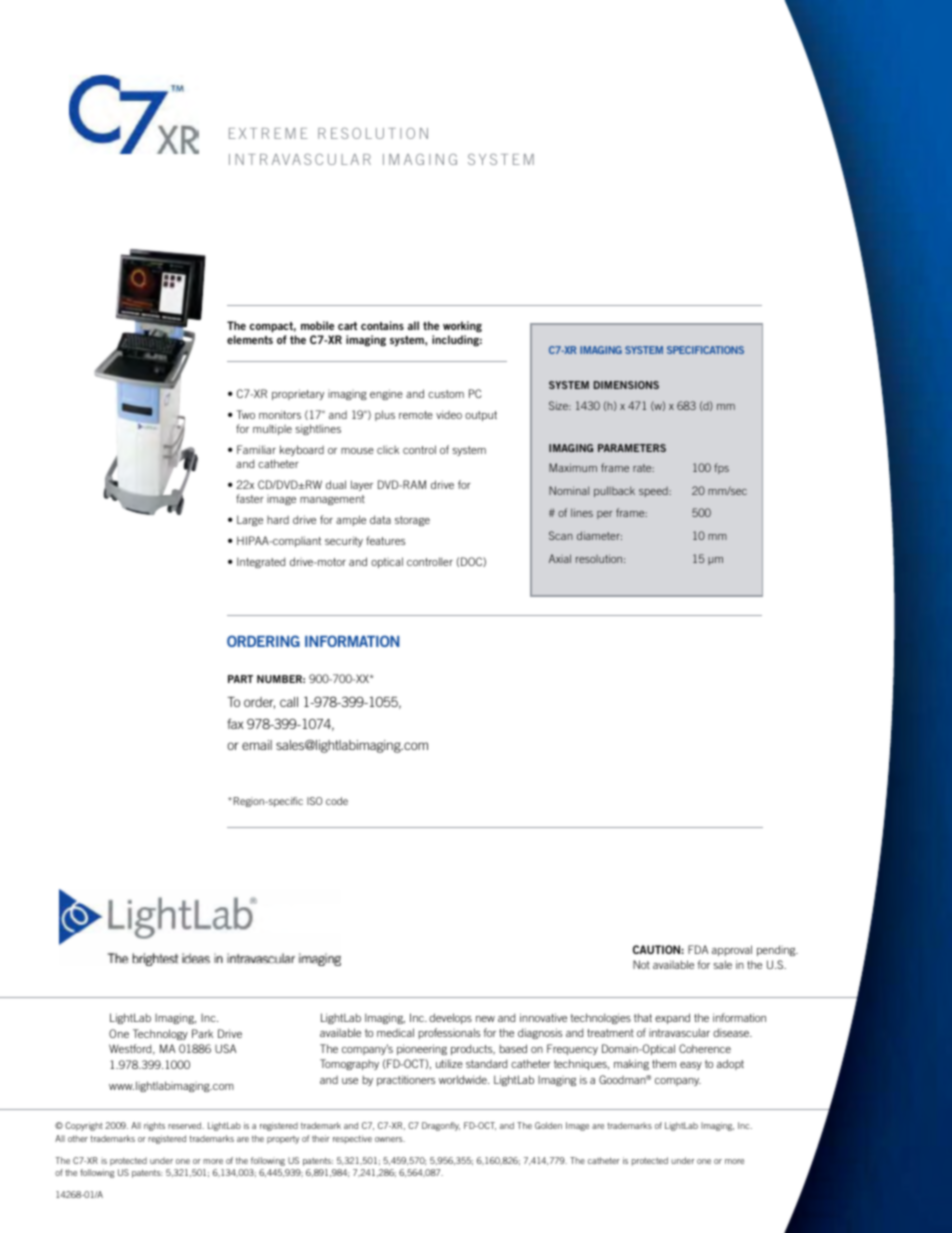  What do you see at coordinates (250, 520) in the document?
I see `Large` at bounding box center [250, 520].
